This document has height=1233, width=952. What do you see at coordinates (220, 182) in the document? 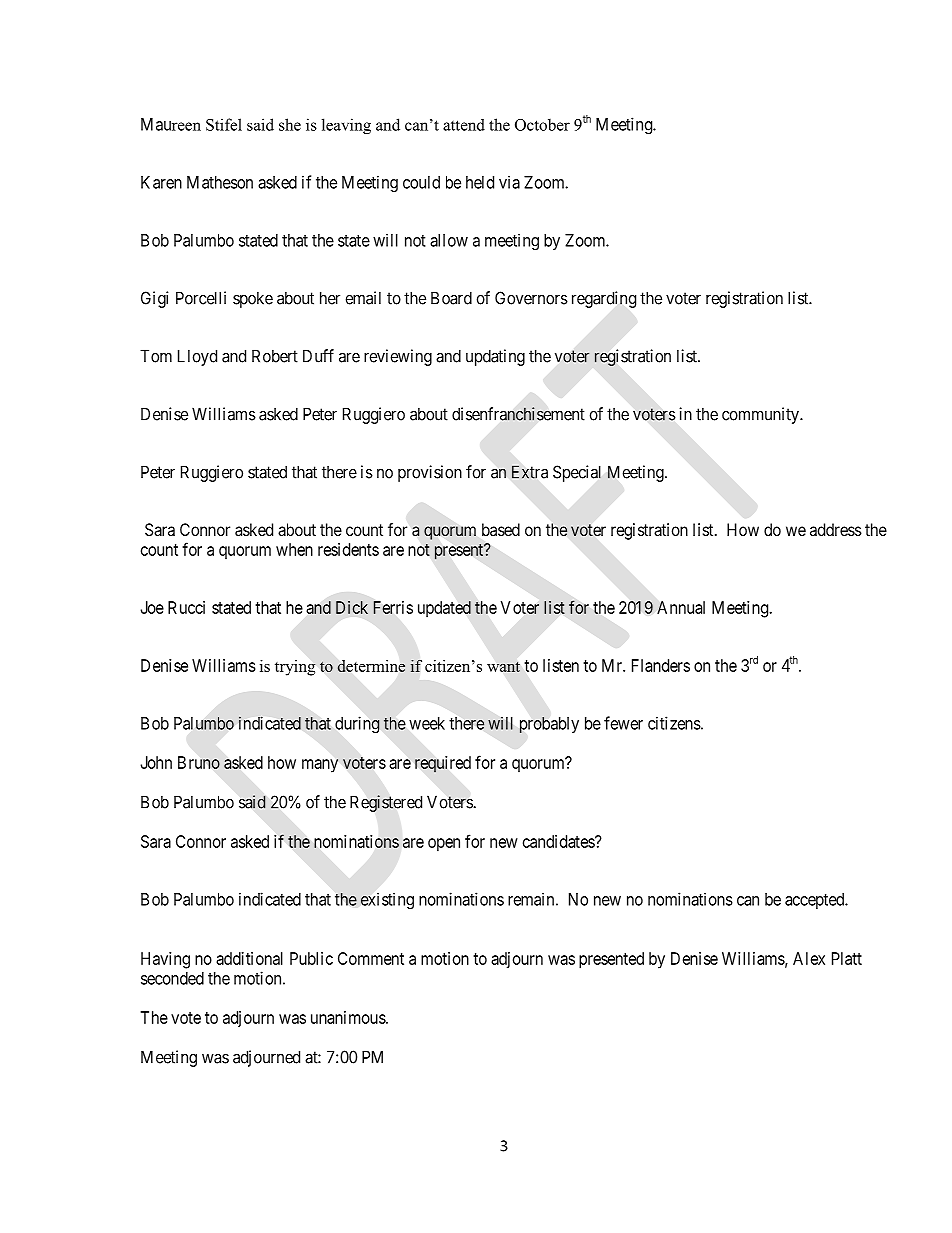
I see `Matheson` at bounding box center [220, 182].
